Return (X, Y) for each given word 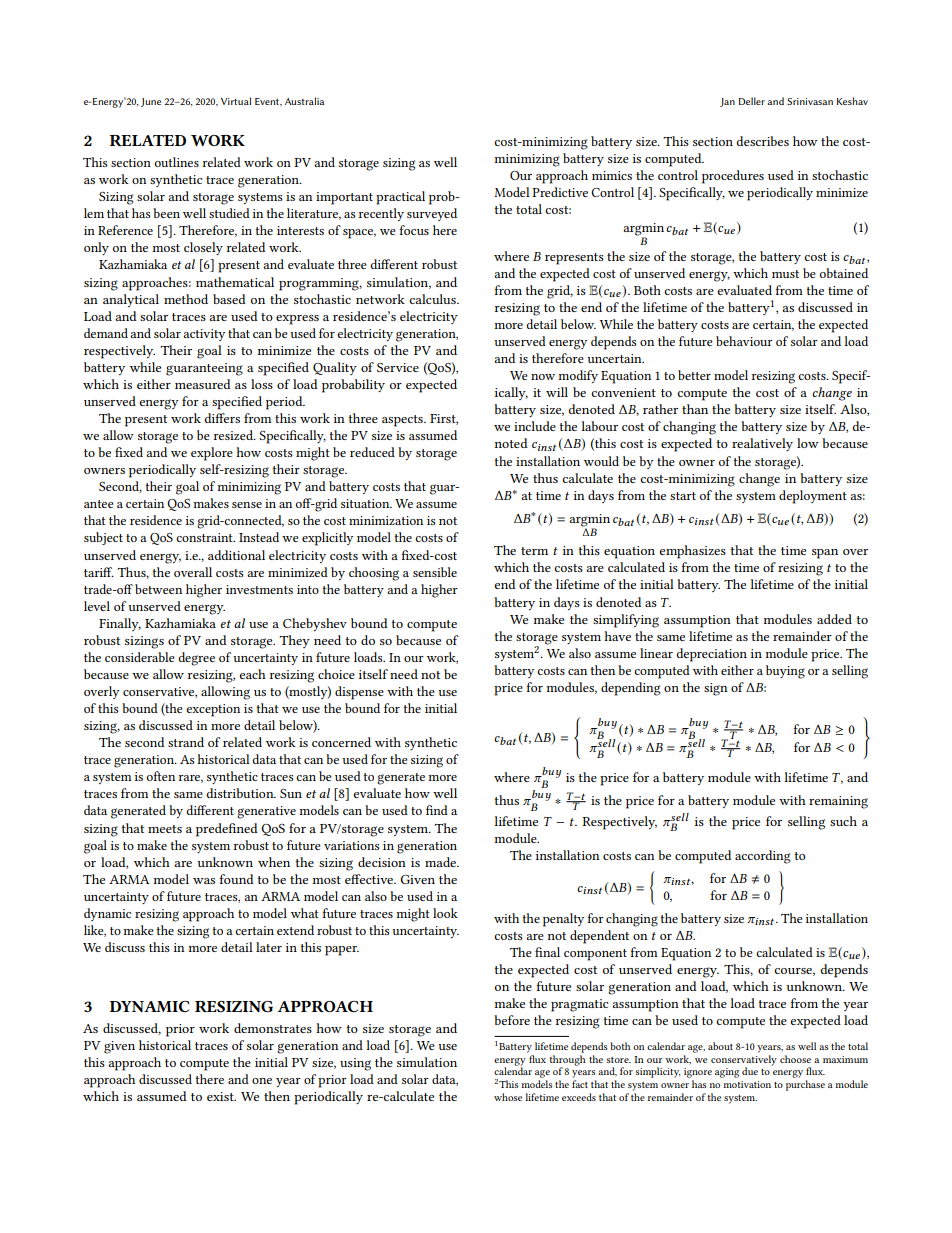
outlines (177, 162)
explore (212, 454)
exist (221, 1096)
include (535, 426)
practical (400, 198)
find (437, 810)
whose (508, 1097)
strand (186, 742)
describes (763, 141)
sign (716, 689)
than (695, 409)
